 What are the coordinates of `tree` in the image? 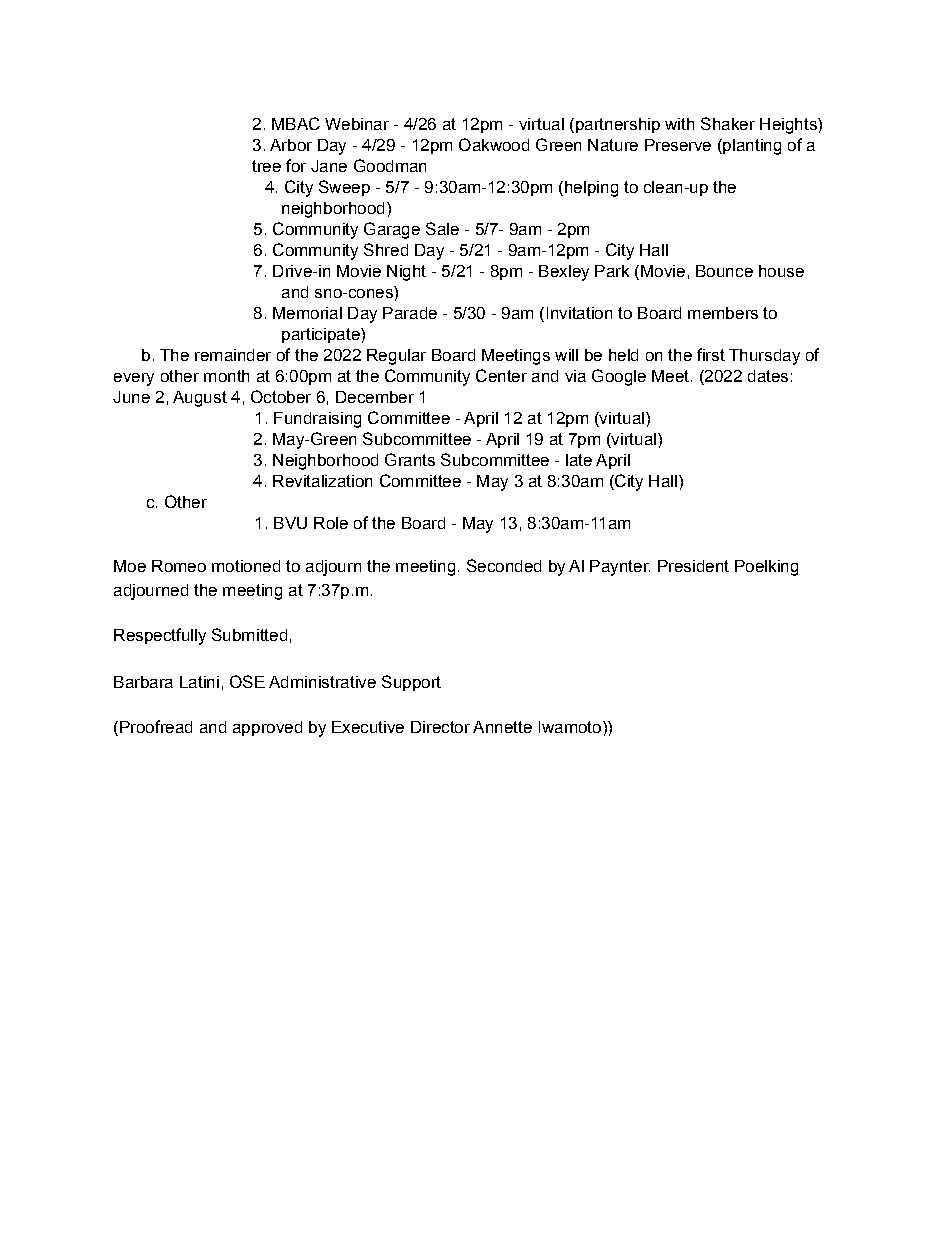 It's located at (266, 166).
